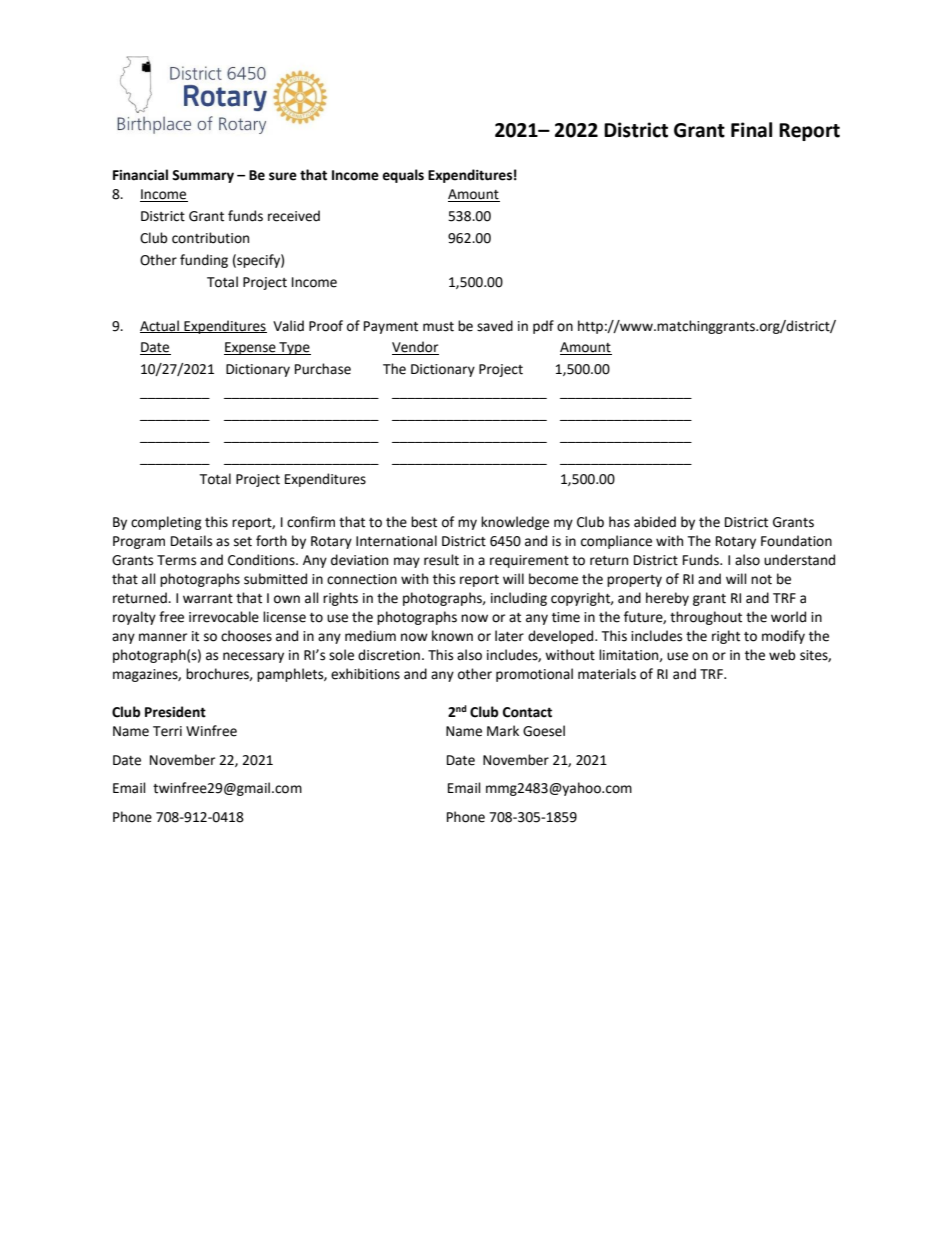  Describe the element at coordinates (203, 176) in the page. I see `Summary` at that location.
